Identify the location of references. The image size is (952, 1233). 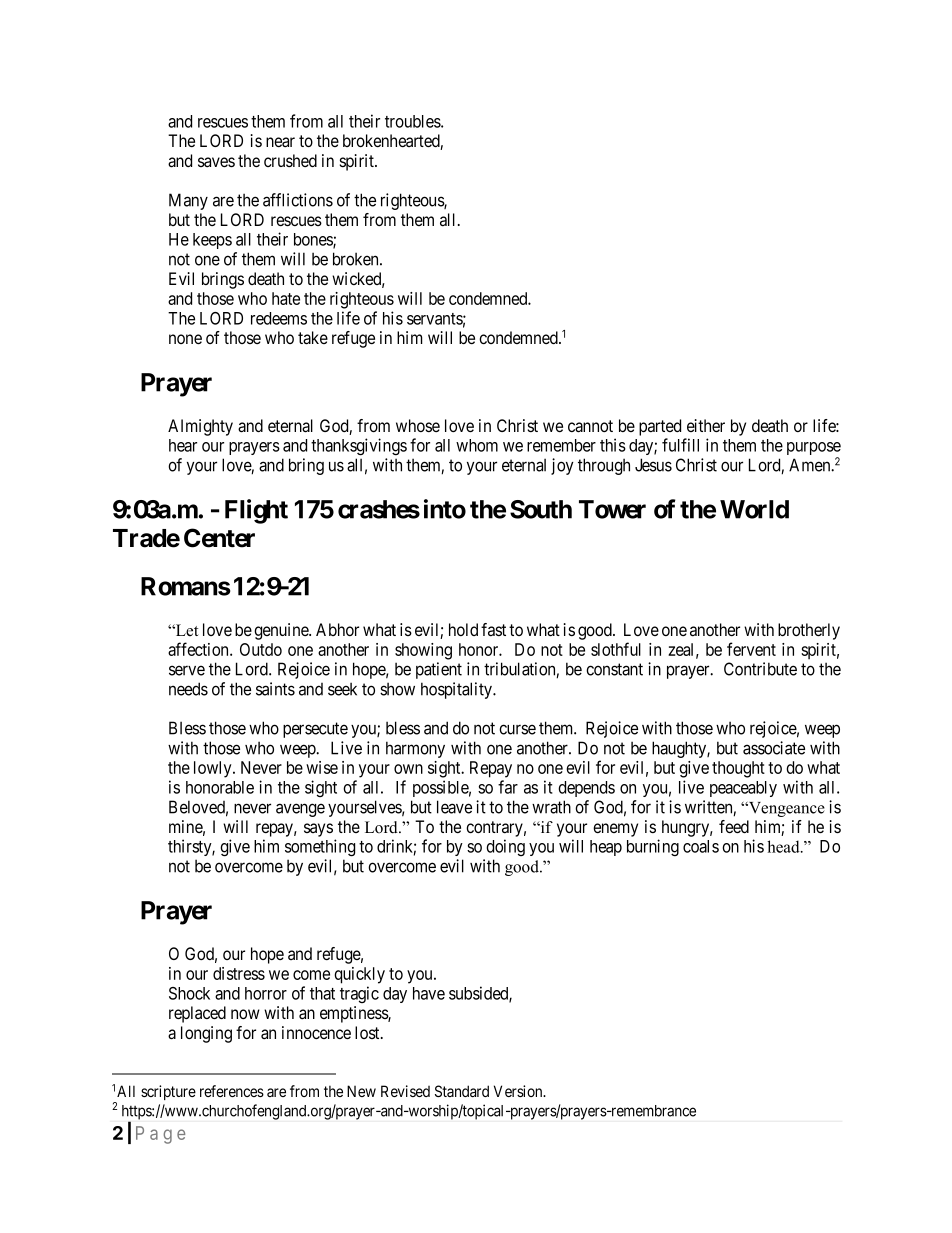
(232, 1091).
